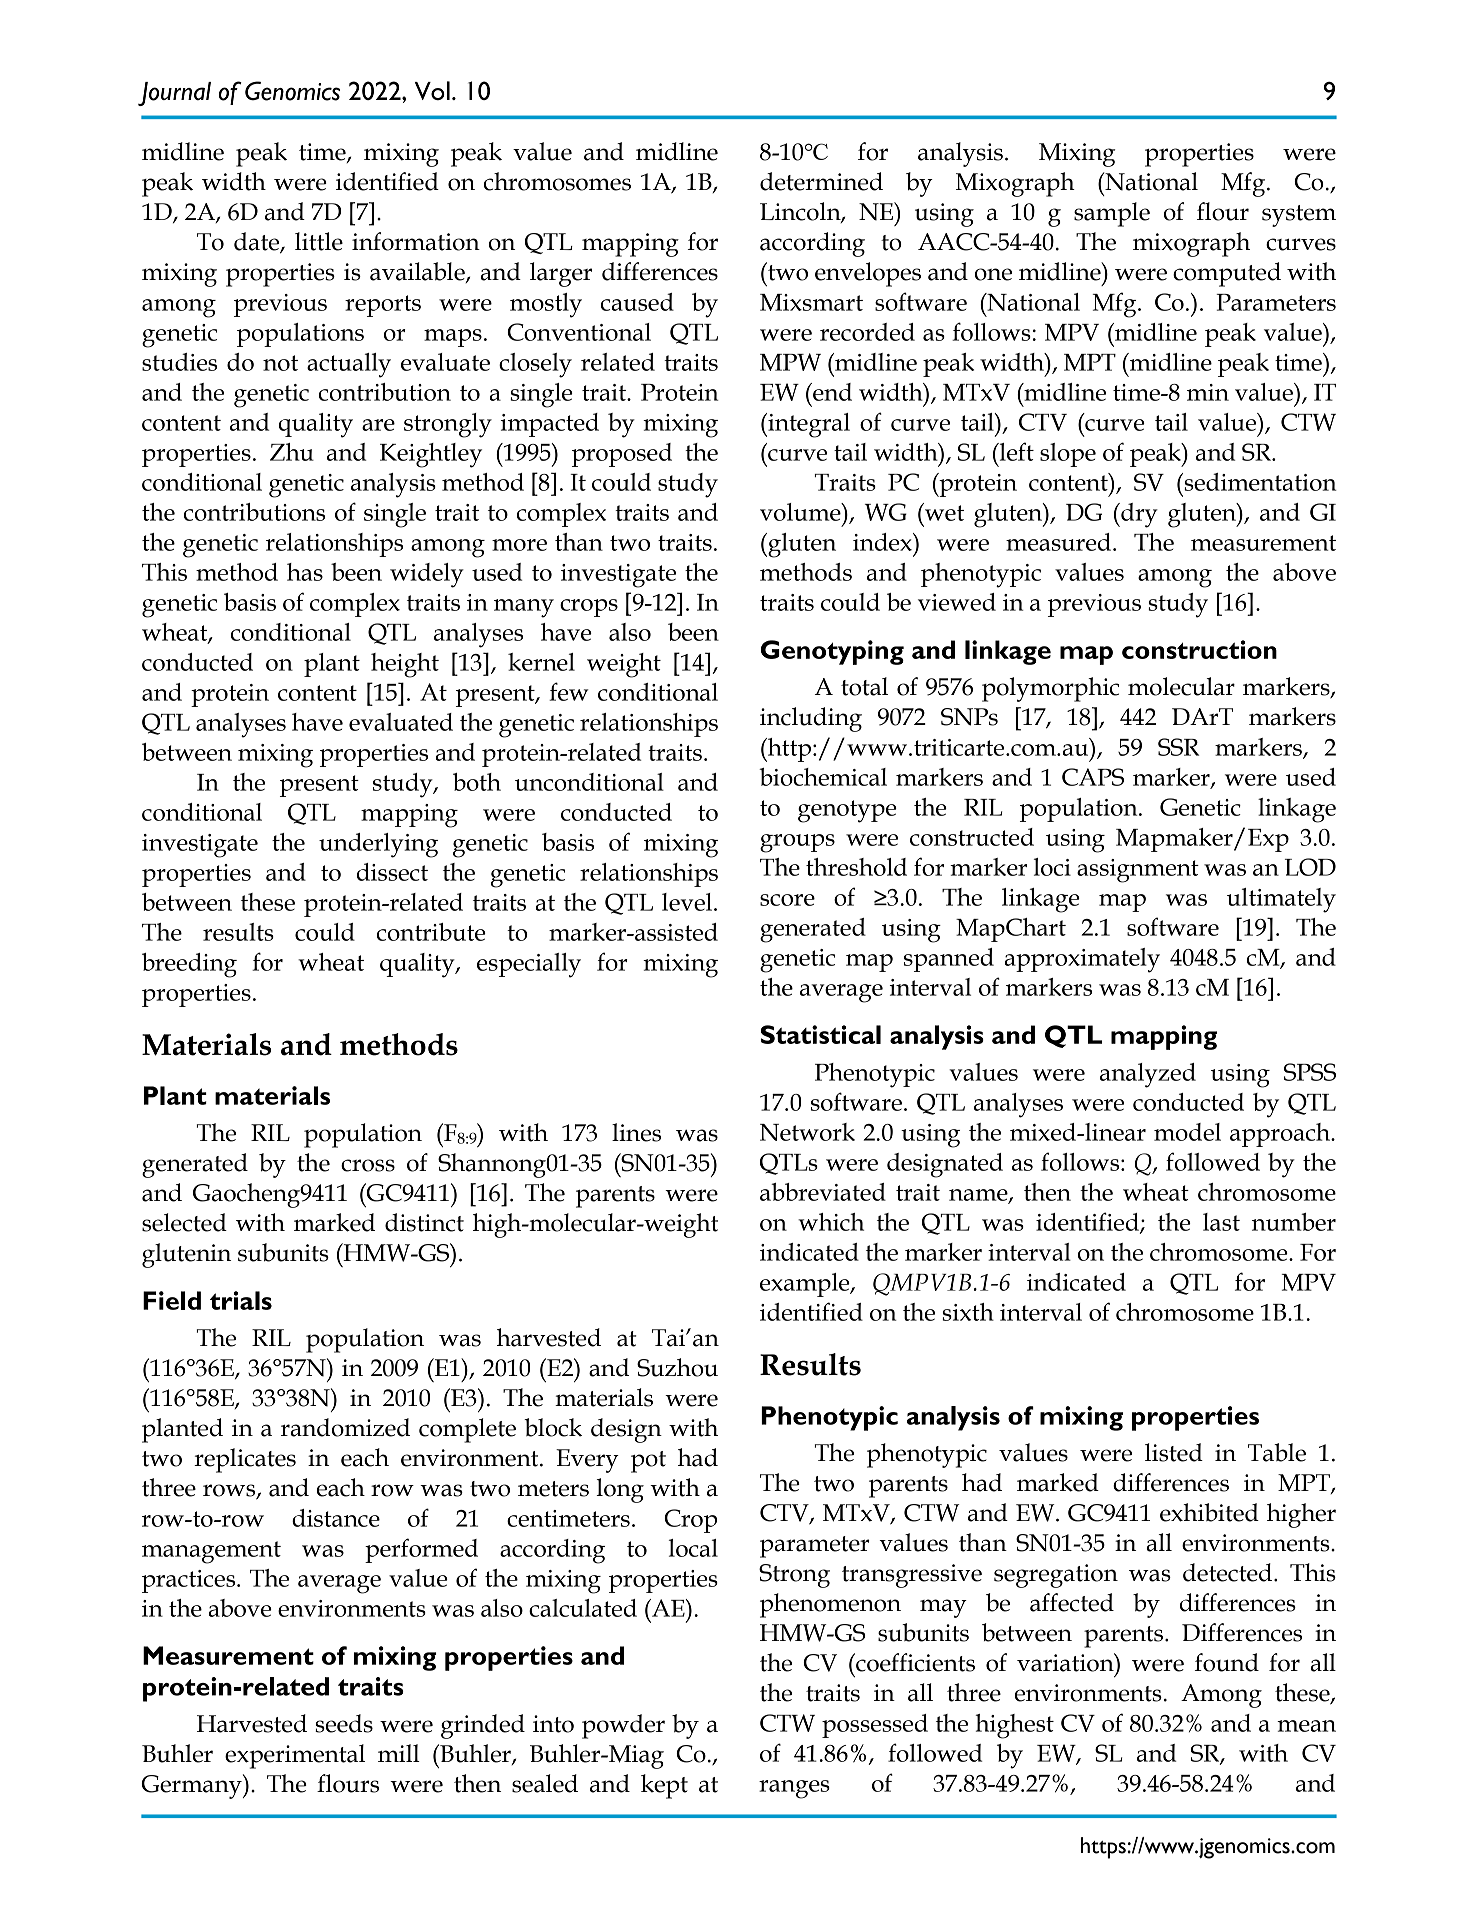 This document has width=1478, height=1913. Describe the element at coordinates (292, 452) in the document. I see `Zhu` at that location.
